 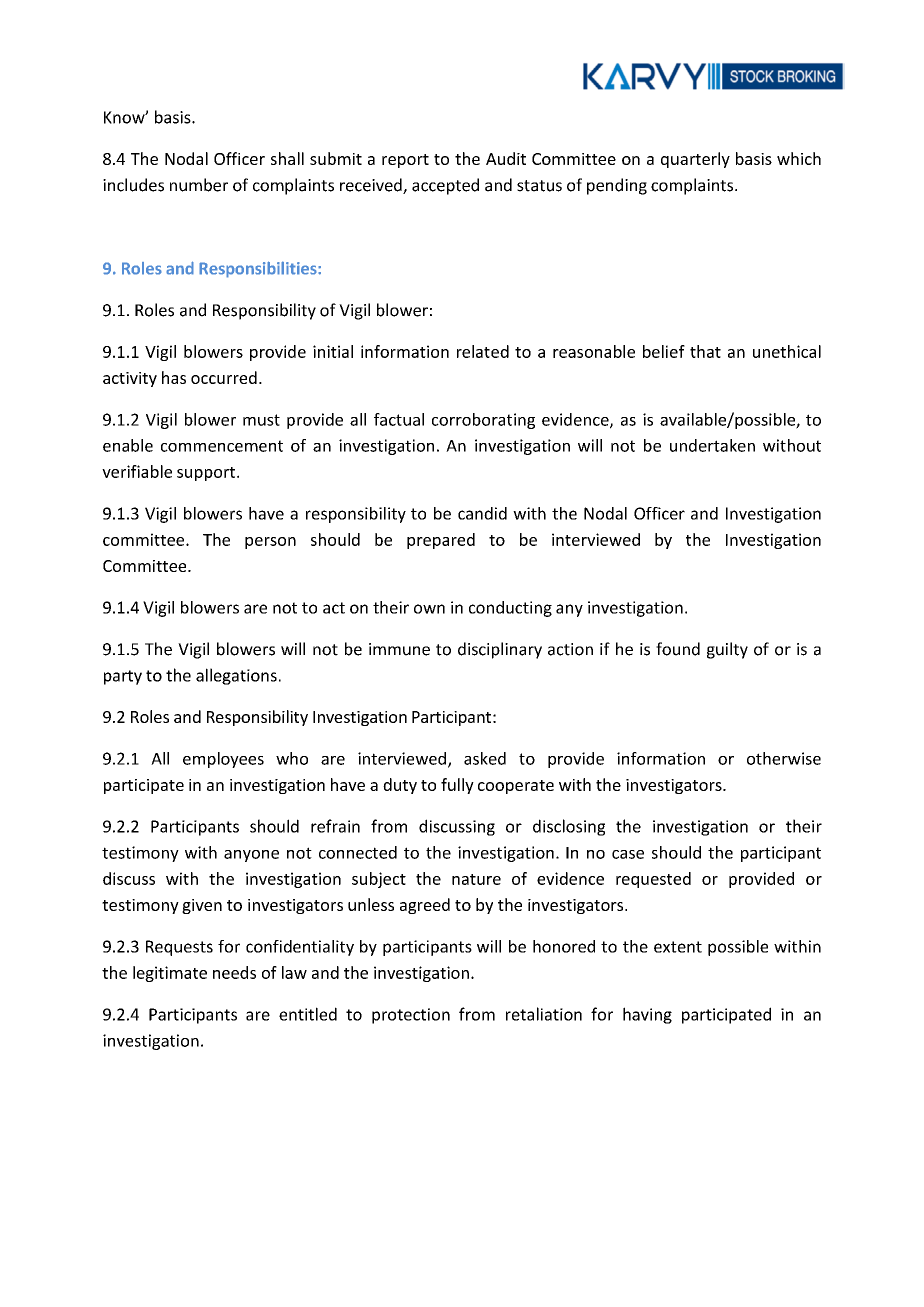 What do you see at coordinates (411, 1016) in the document?
I see `protection` at bounding box center [411, 1016].
